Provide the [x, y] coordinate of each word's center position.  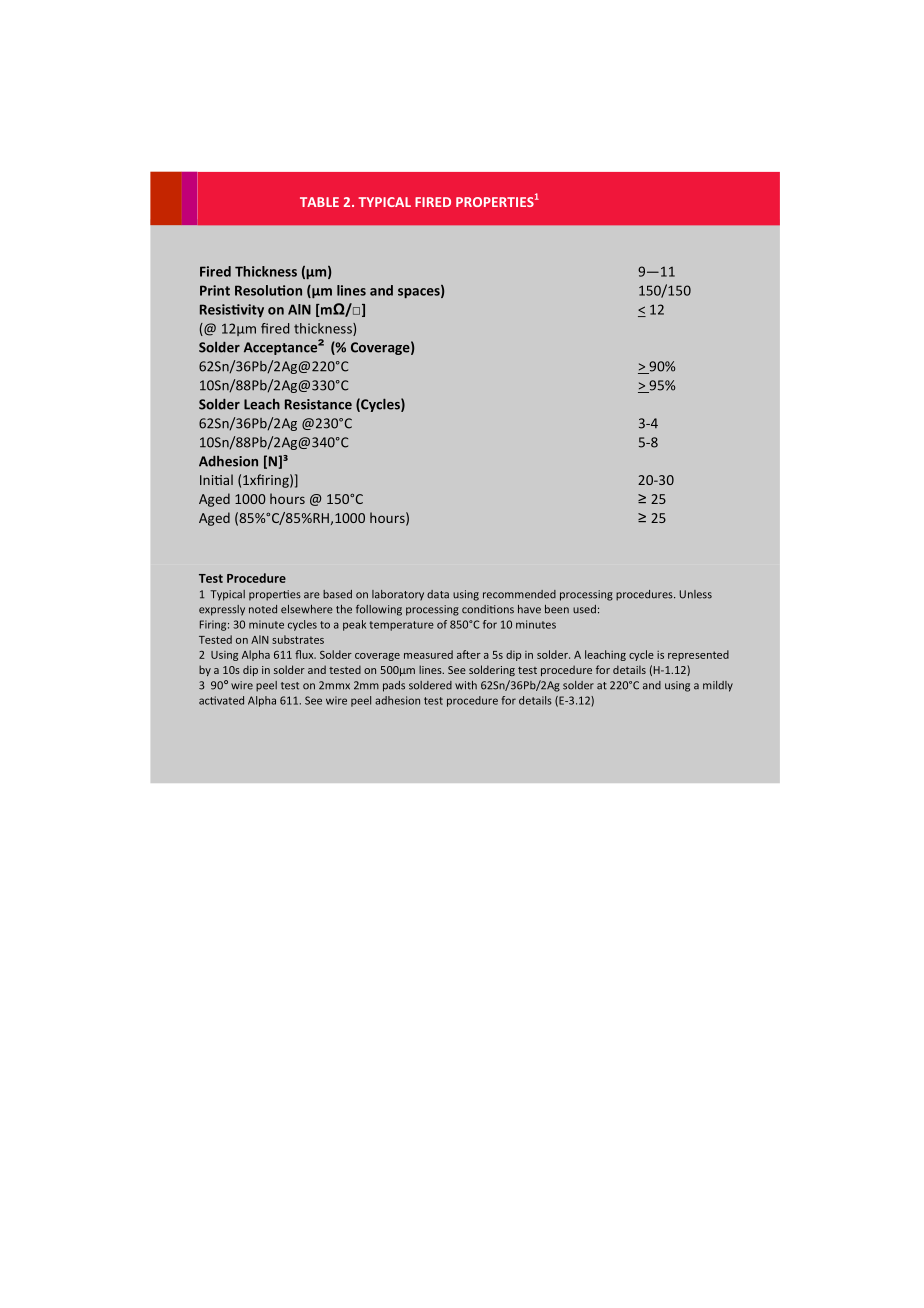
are [312, 595]
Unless [696, 594]
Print [215, 290]
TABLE [319, 202]
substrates [298, 639]
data [438, 594]
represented [698, 655]
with [466, 685]
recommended [519, 594]
